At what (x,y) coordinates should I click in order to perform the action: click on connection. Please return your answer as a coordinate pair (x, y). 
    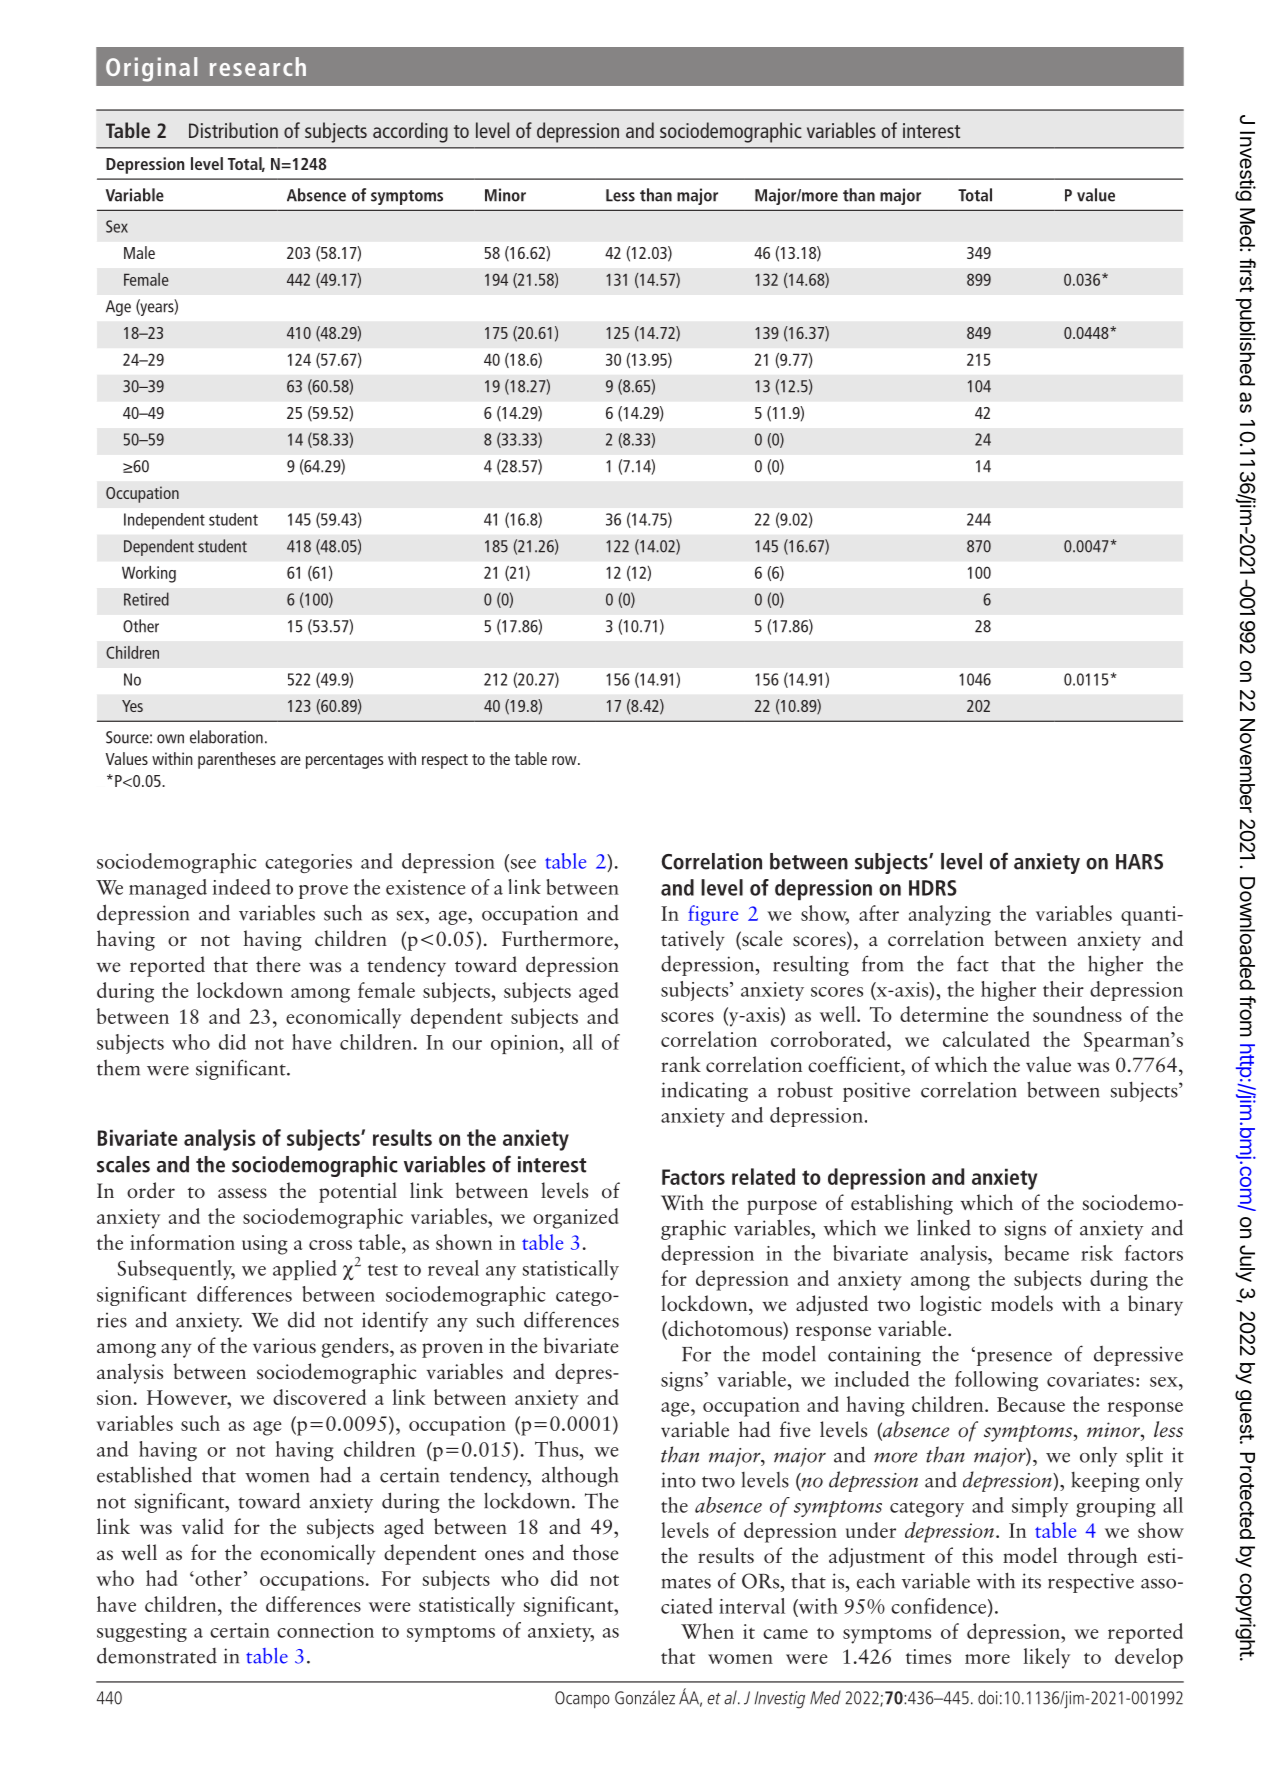
    Looking at the image, I should click on (325, 1630).
